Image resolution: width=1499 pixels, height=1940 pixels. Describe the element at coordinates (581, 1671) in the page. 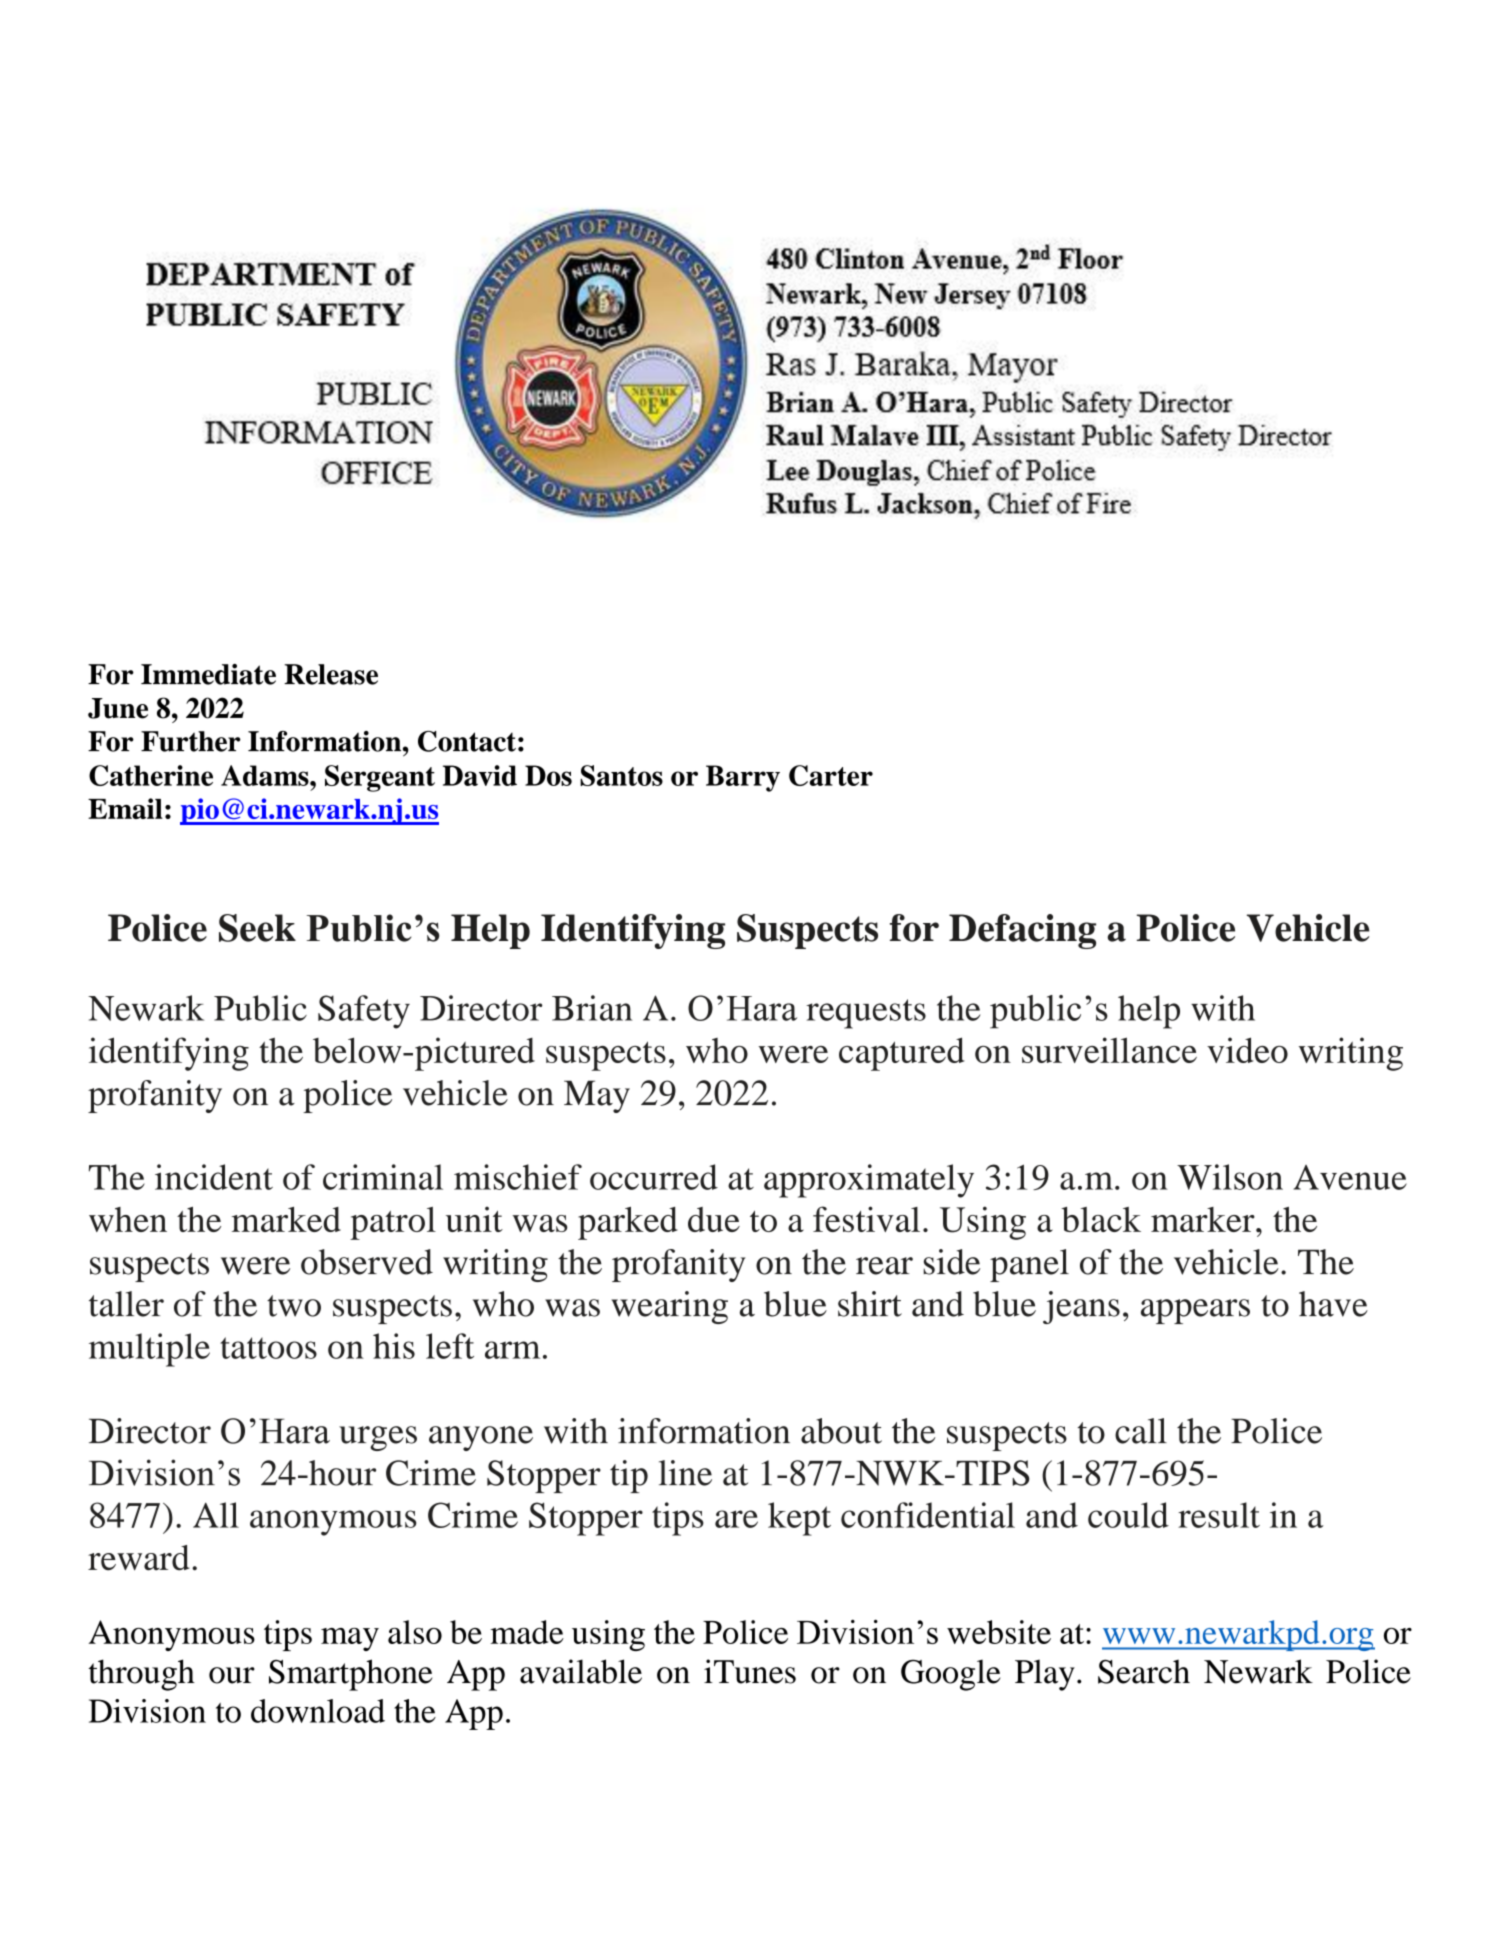

I see `available` at that location.
